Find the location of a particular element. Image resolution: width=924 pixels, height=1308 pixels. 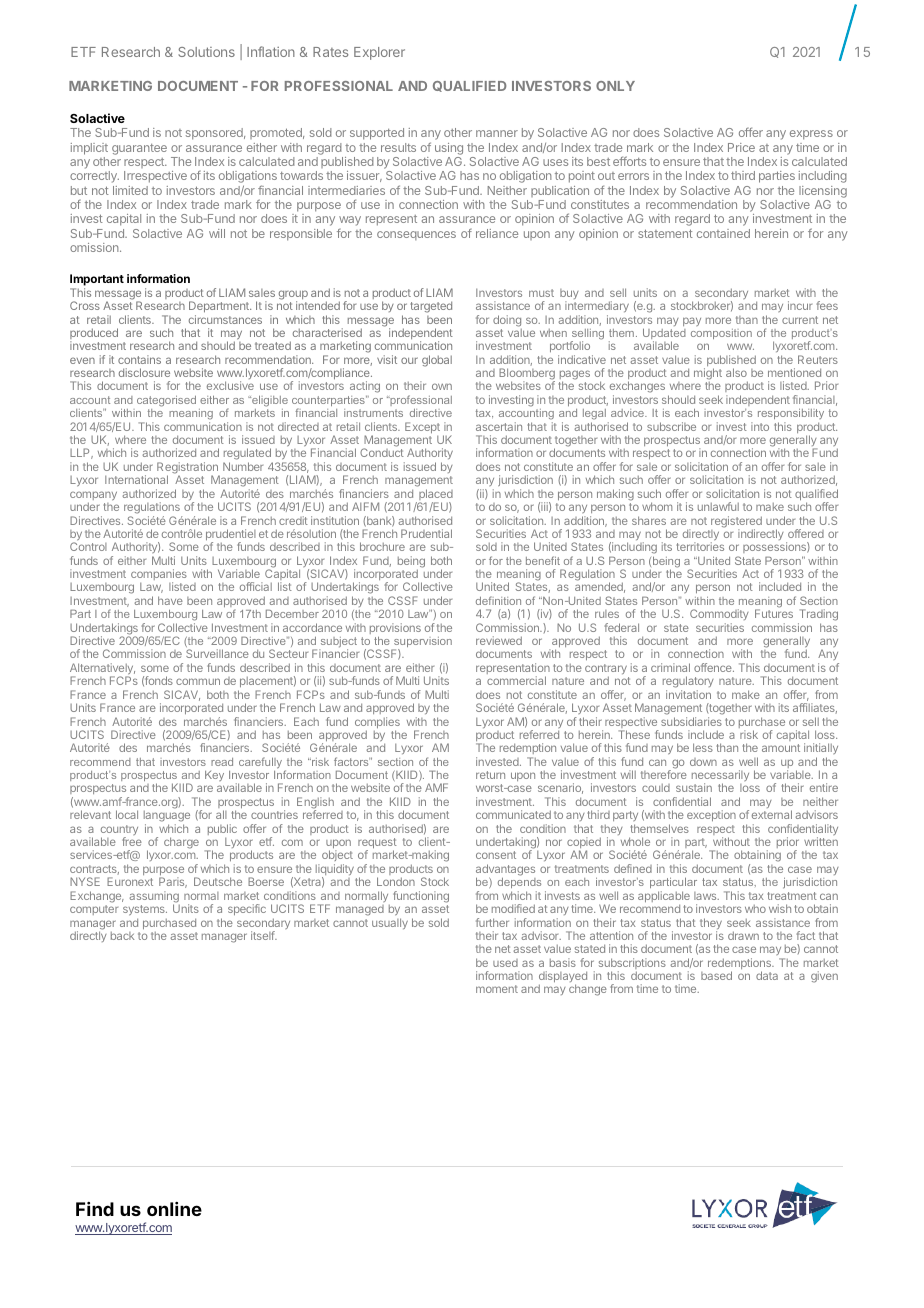

Price is located at coordinates (741, 147).
